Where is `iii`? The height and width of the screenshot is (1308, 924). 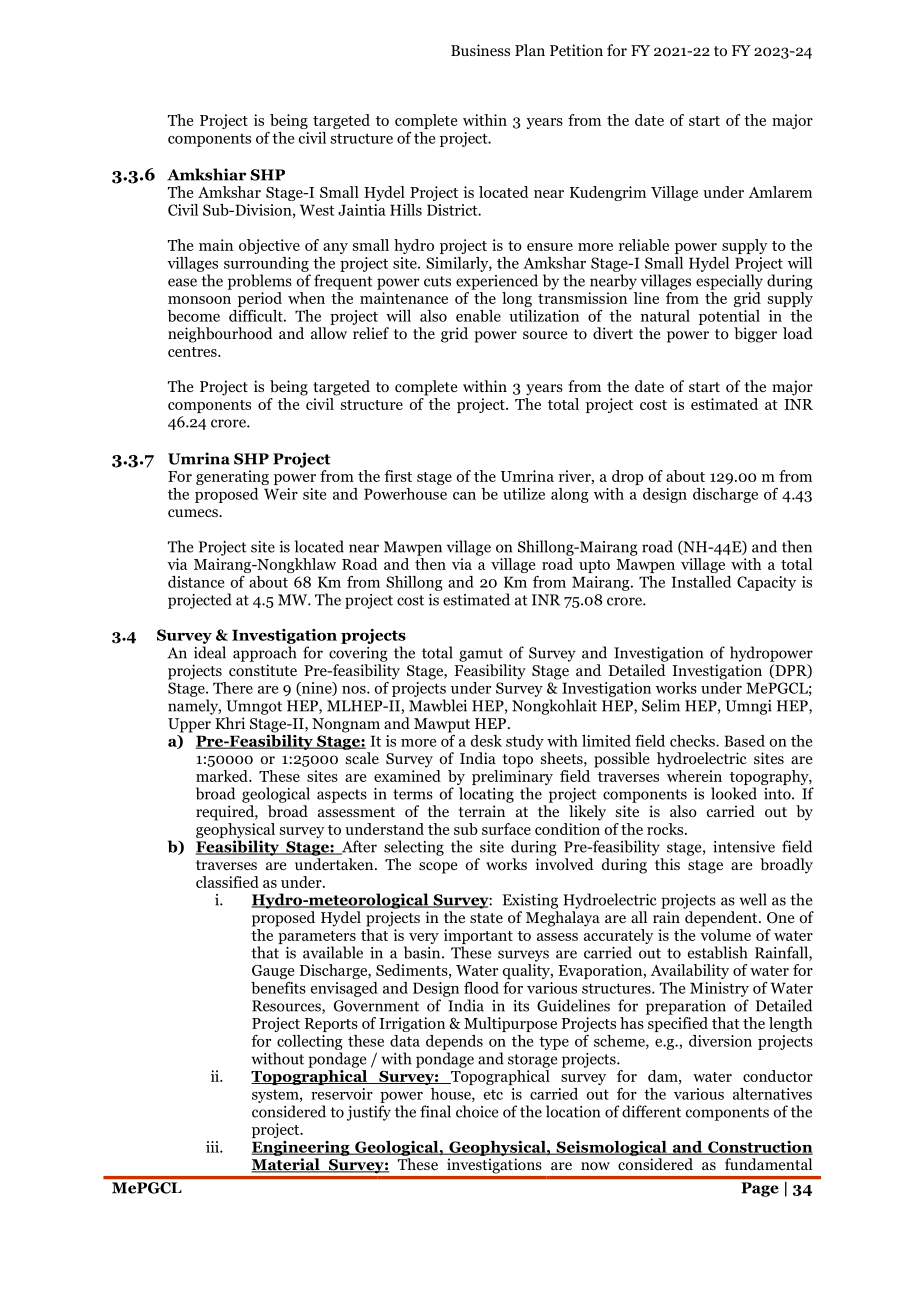
iii is located at coordinates (213, 1147).
